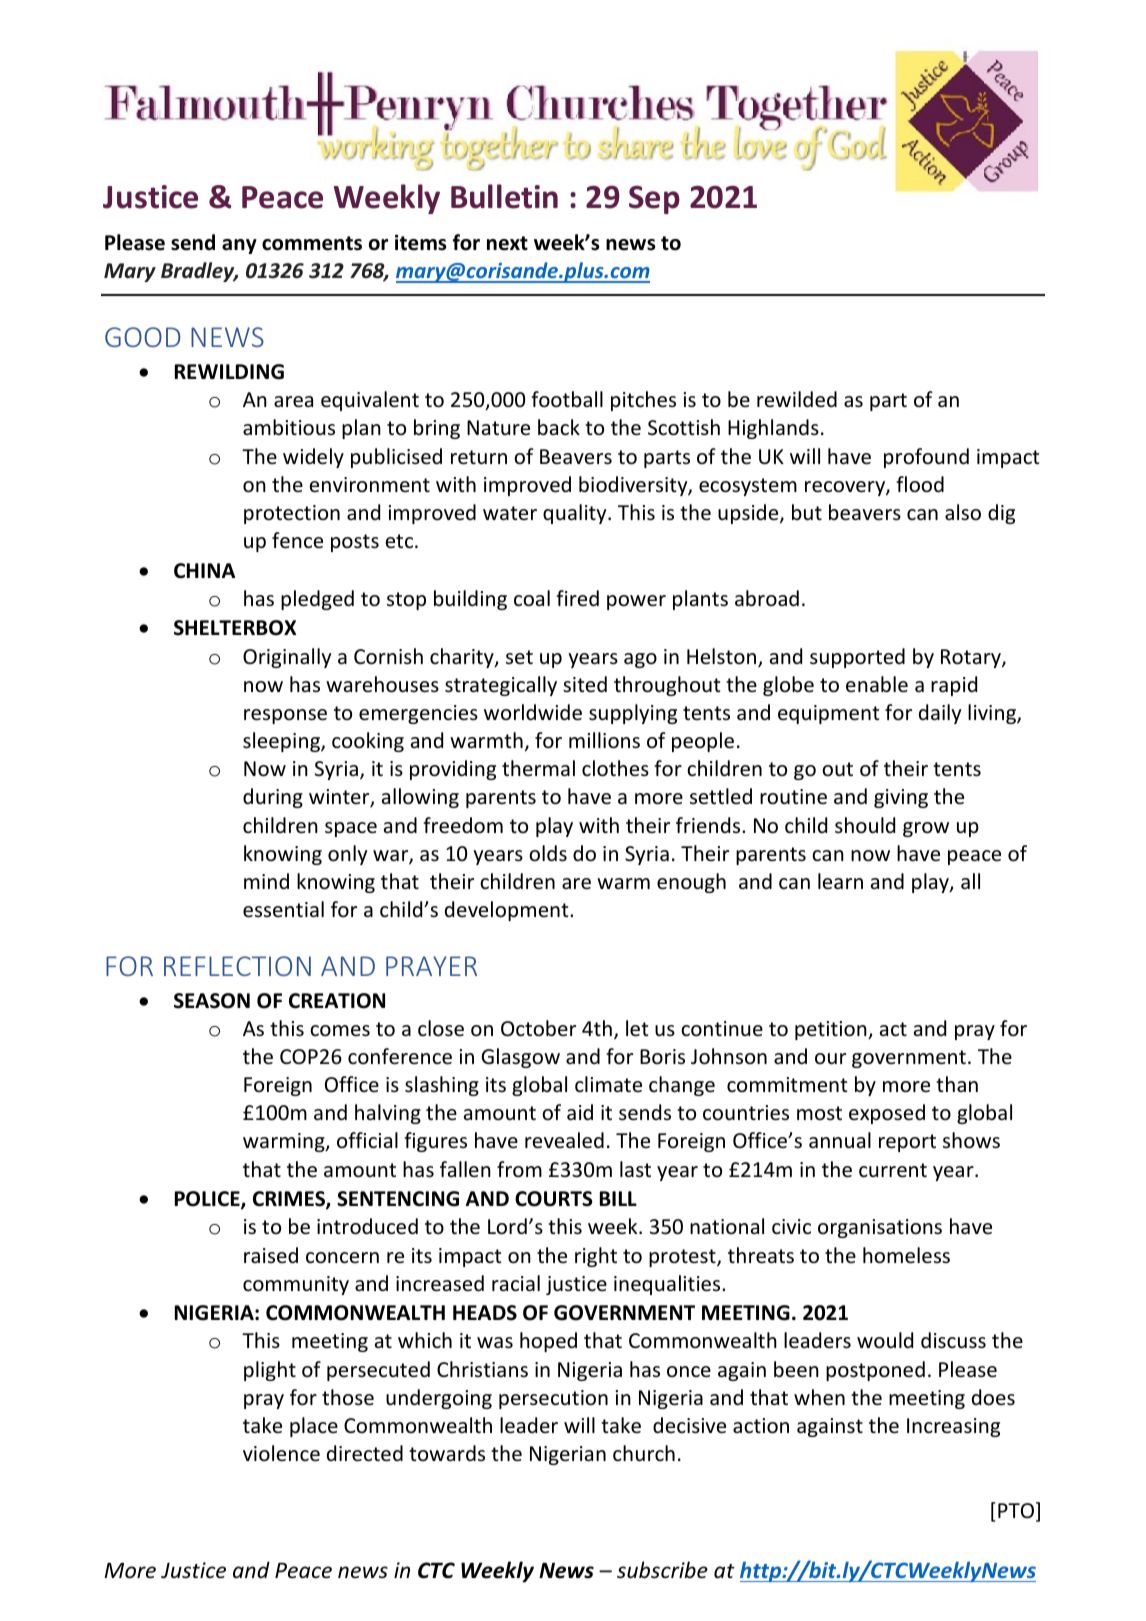 The width and height of the screenshot is (1146, 1621). I want to click on enable, so click(877, 684).
